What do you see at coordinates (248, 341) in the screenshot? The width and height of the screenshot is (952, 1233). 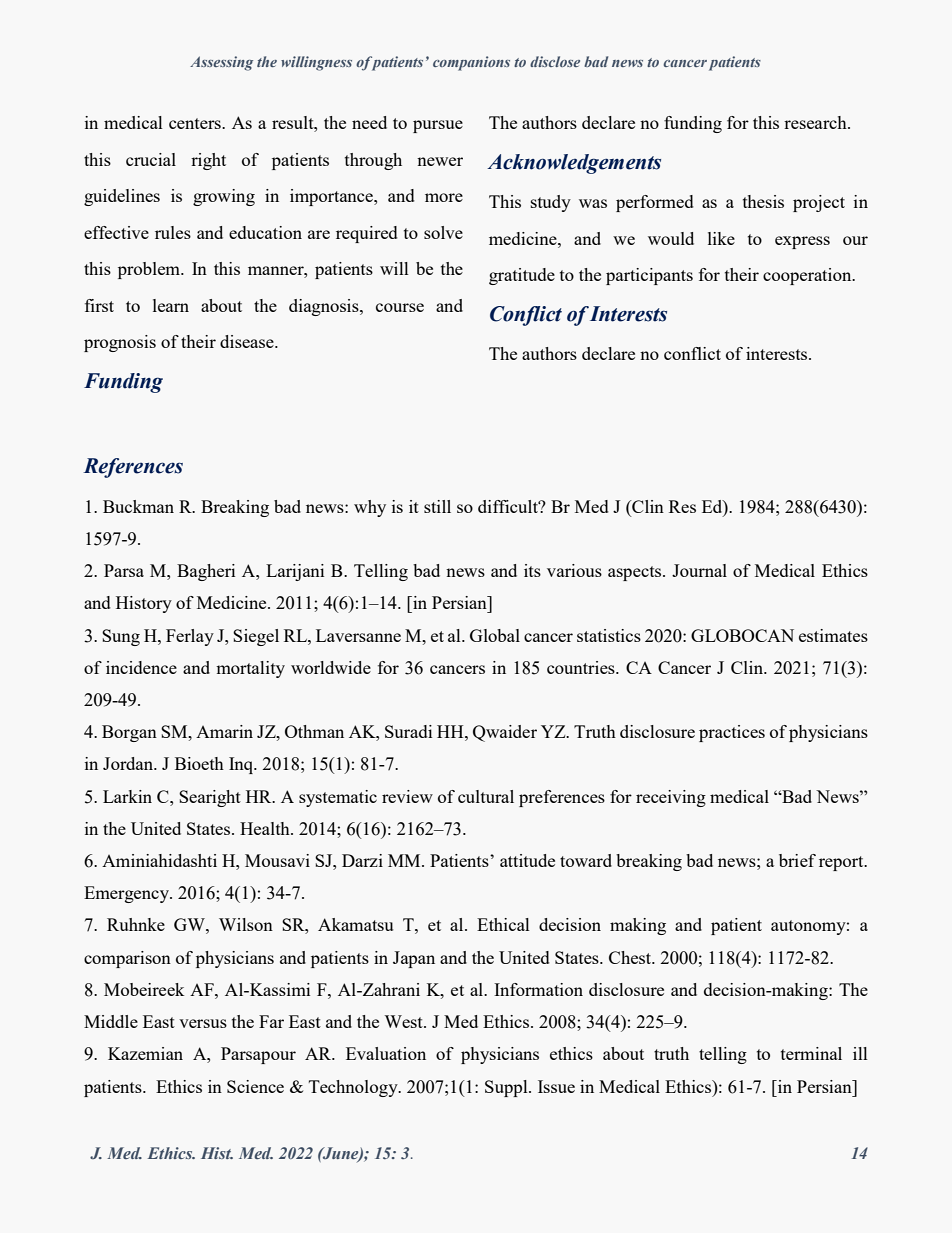 I see `disease` at bounding box center [248, 341].
